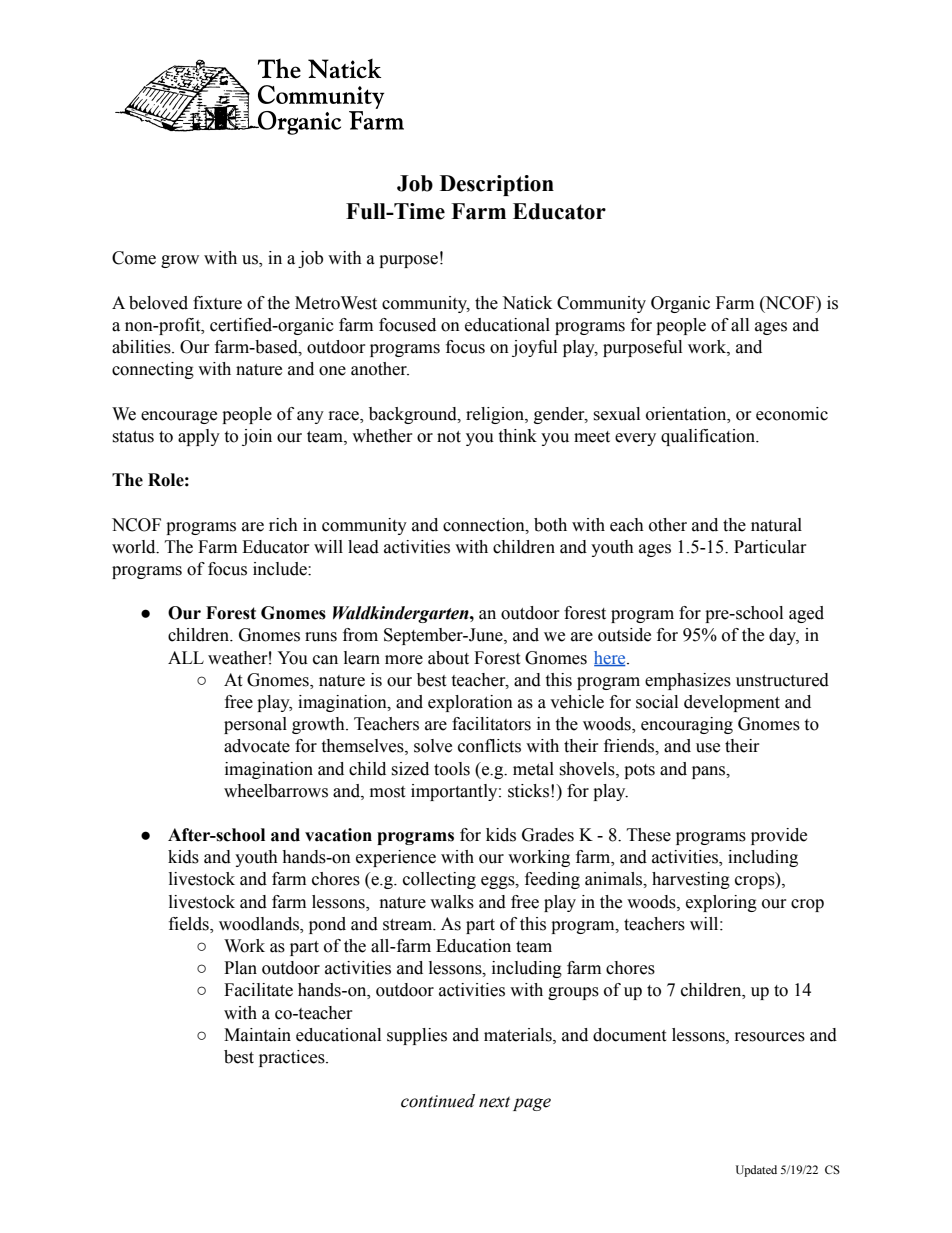 The image size is (952, 1233). I want to click on Description, so click(497, 185).
